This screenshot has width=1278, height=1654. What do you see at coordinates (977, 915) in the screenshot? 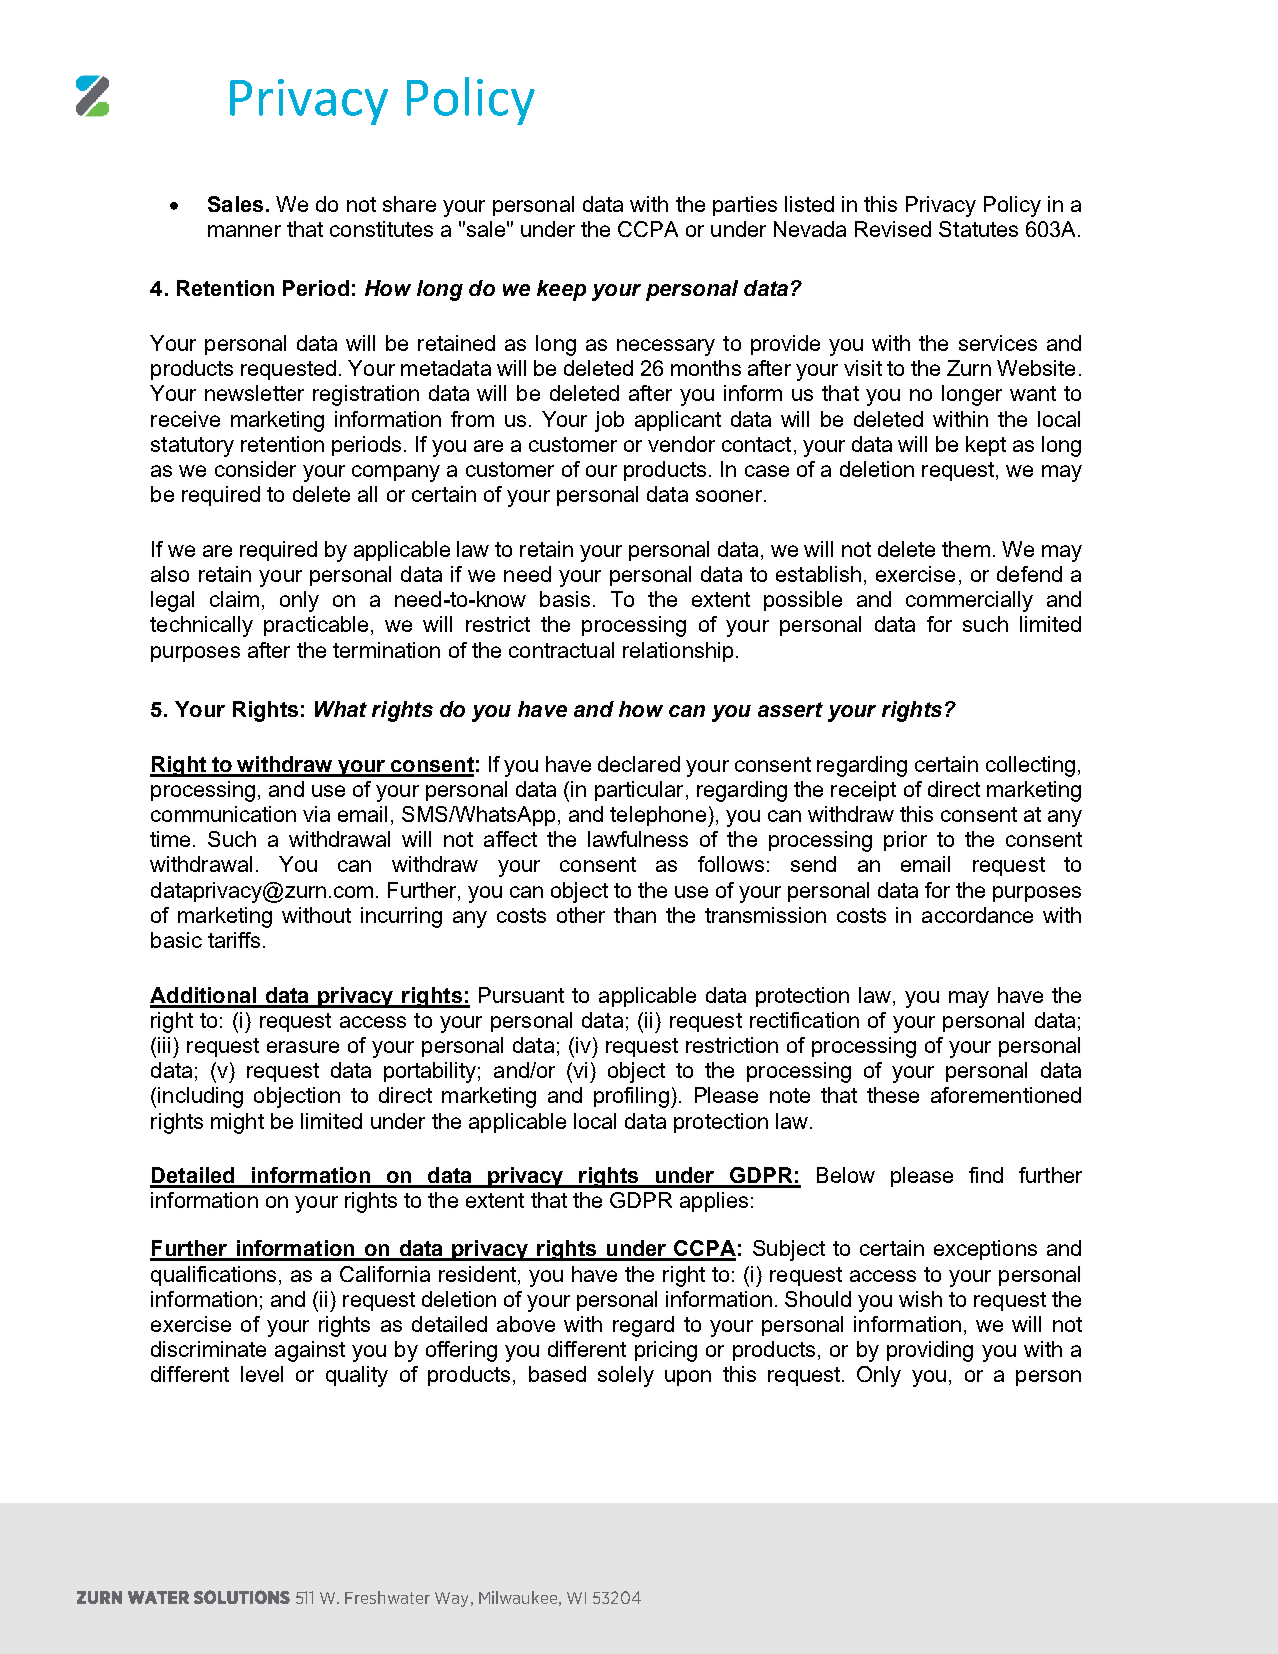
I see `accordance` at bounding box center [977, 915].
